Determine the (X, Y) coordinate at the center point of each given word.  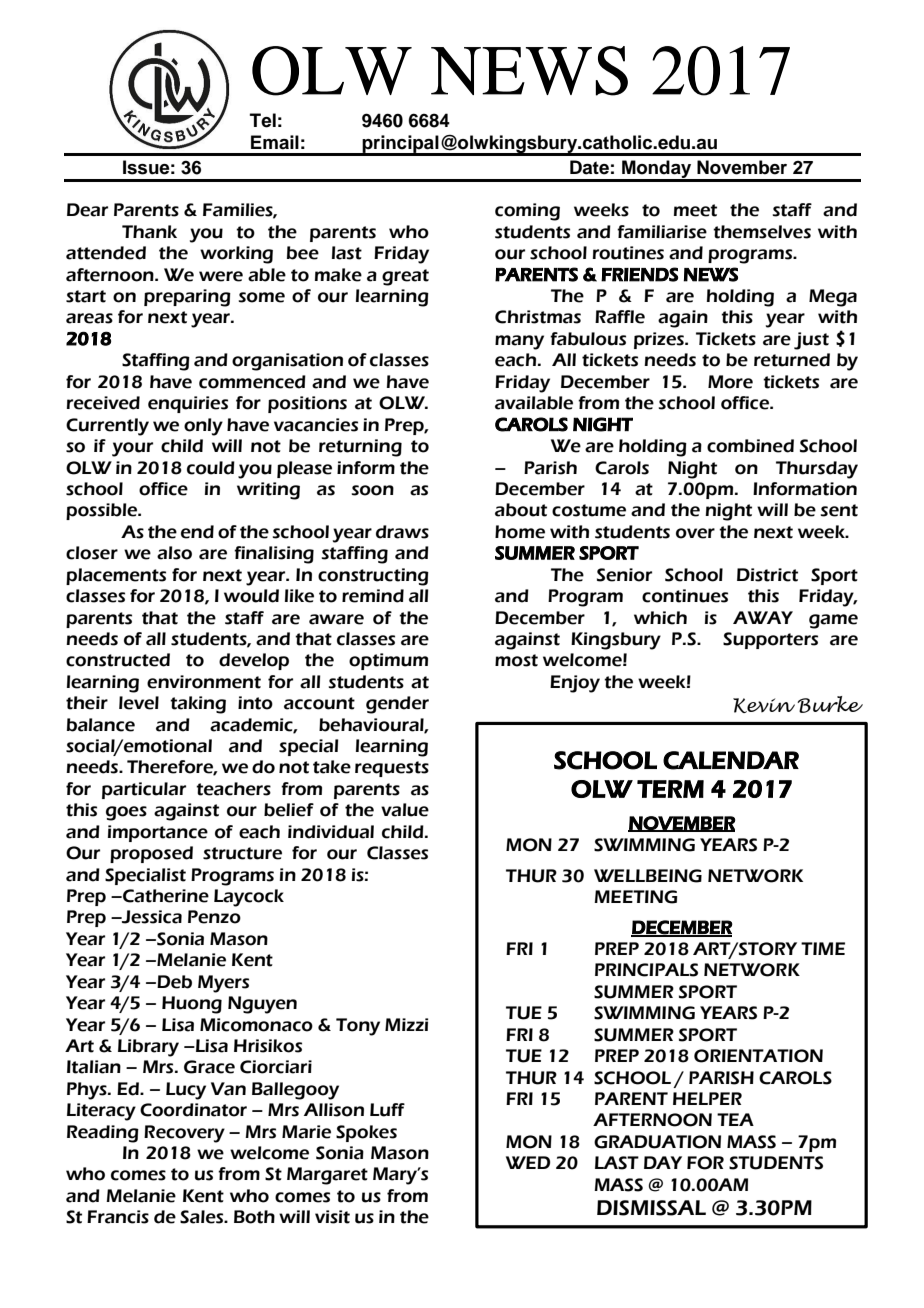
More (730, 382)
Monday (657, 170)
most (516, 660)
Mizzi (406, 1024)
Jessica (151, 917)
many (519, 342)
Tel (263, 120)
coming (527, 212)
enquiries (188, 404)
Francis (118, 1217)
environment (204, 682)
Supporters (770, 640)
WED (528, 1162)
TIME (823, 948)
